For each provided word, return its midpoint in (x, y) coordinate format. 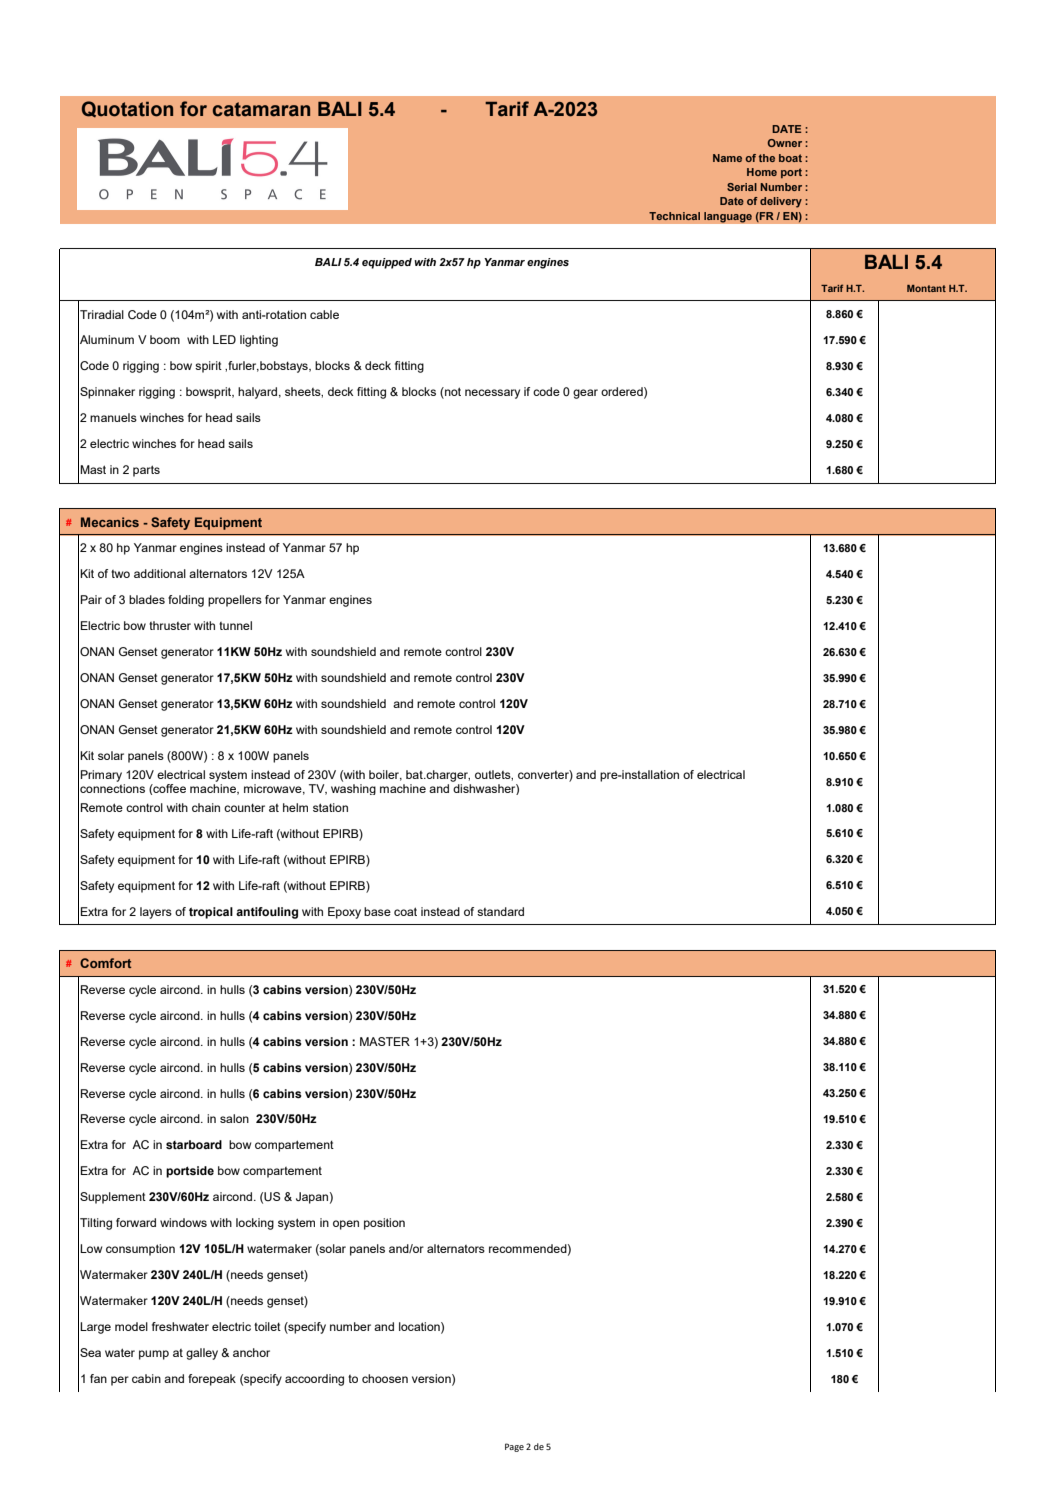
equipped (387, 263)
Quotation (127, 109)
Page (514, 1447)
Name (727, 158)
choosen (385, 1378)
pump (154, 1355)
